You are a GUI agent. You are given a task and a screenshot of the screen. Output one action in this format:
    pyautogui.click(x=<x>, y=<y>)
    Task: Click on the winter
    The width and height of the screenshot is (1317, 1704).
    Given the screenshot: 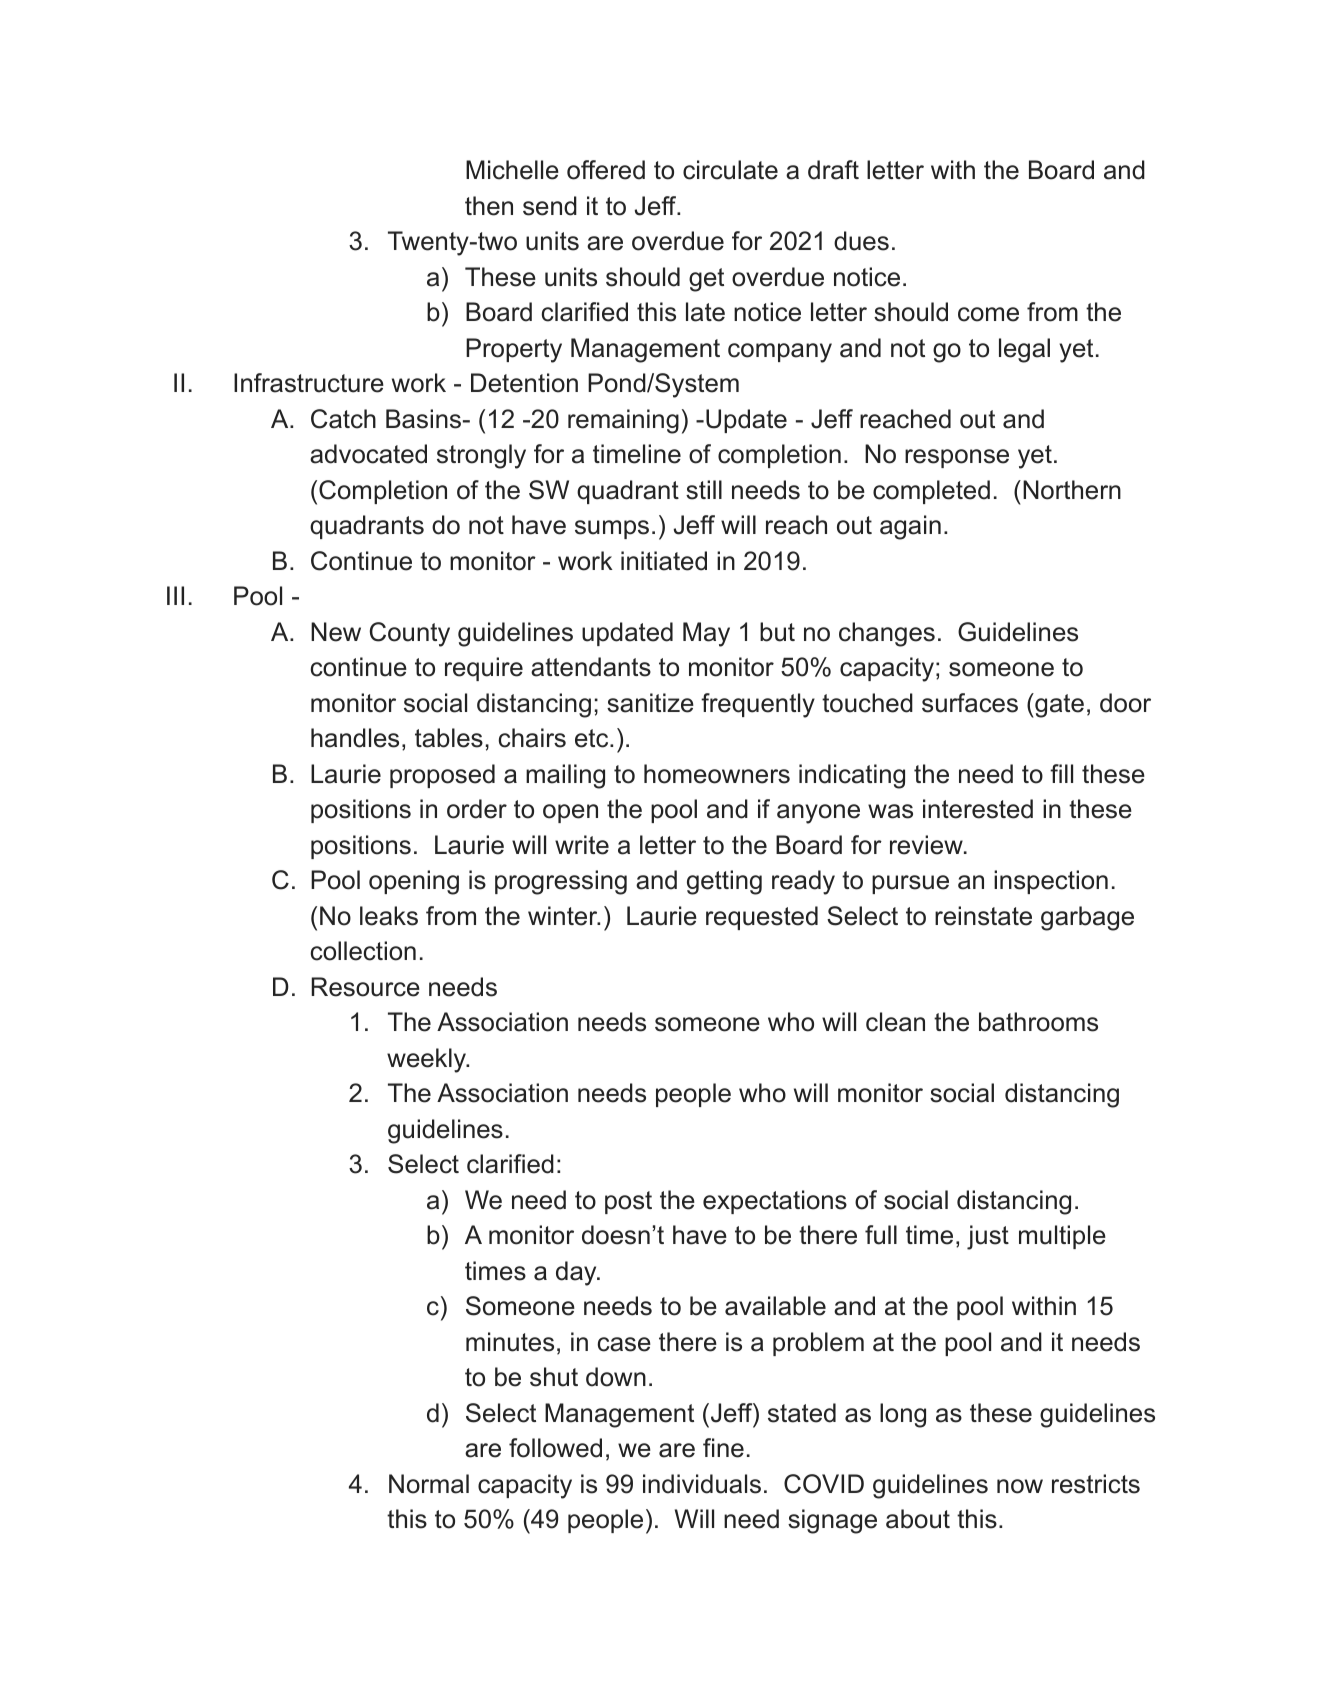 What is the action you would take?
    pyautogui.click(x=564, y=916)
